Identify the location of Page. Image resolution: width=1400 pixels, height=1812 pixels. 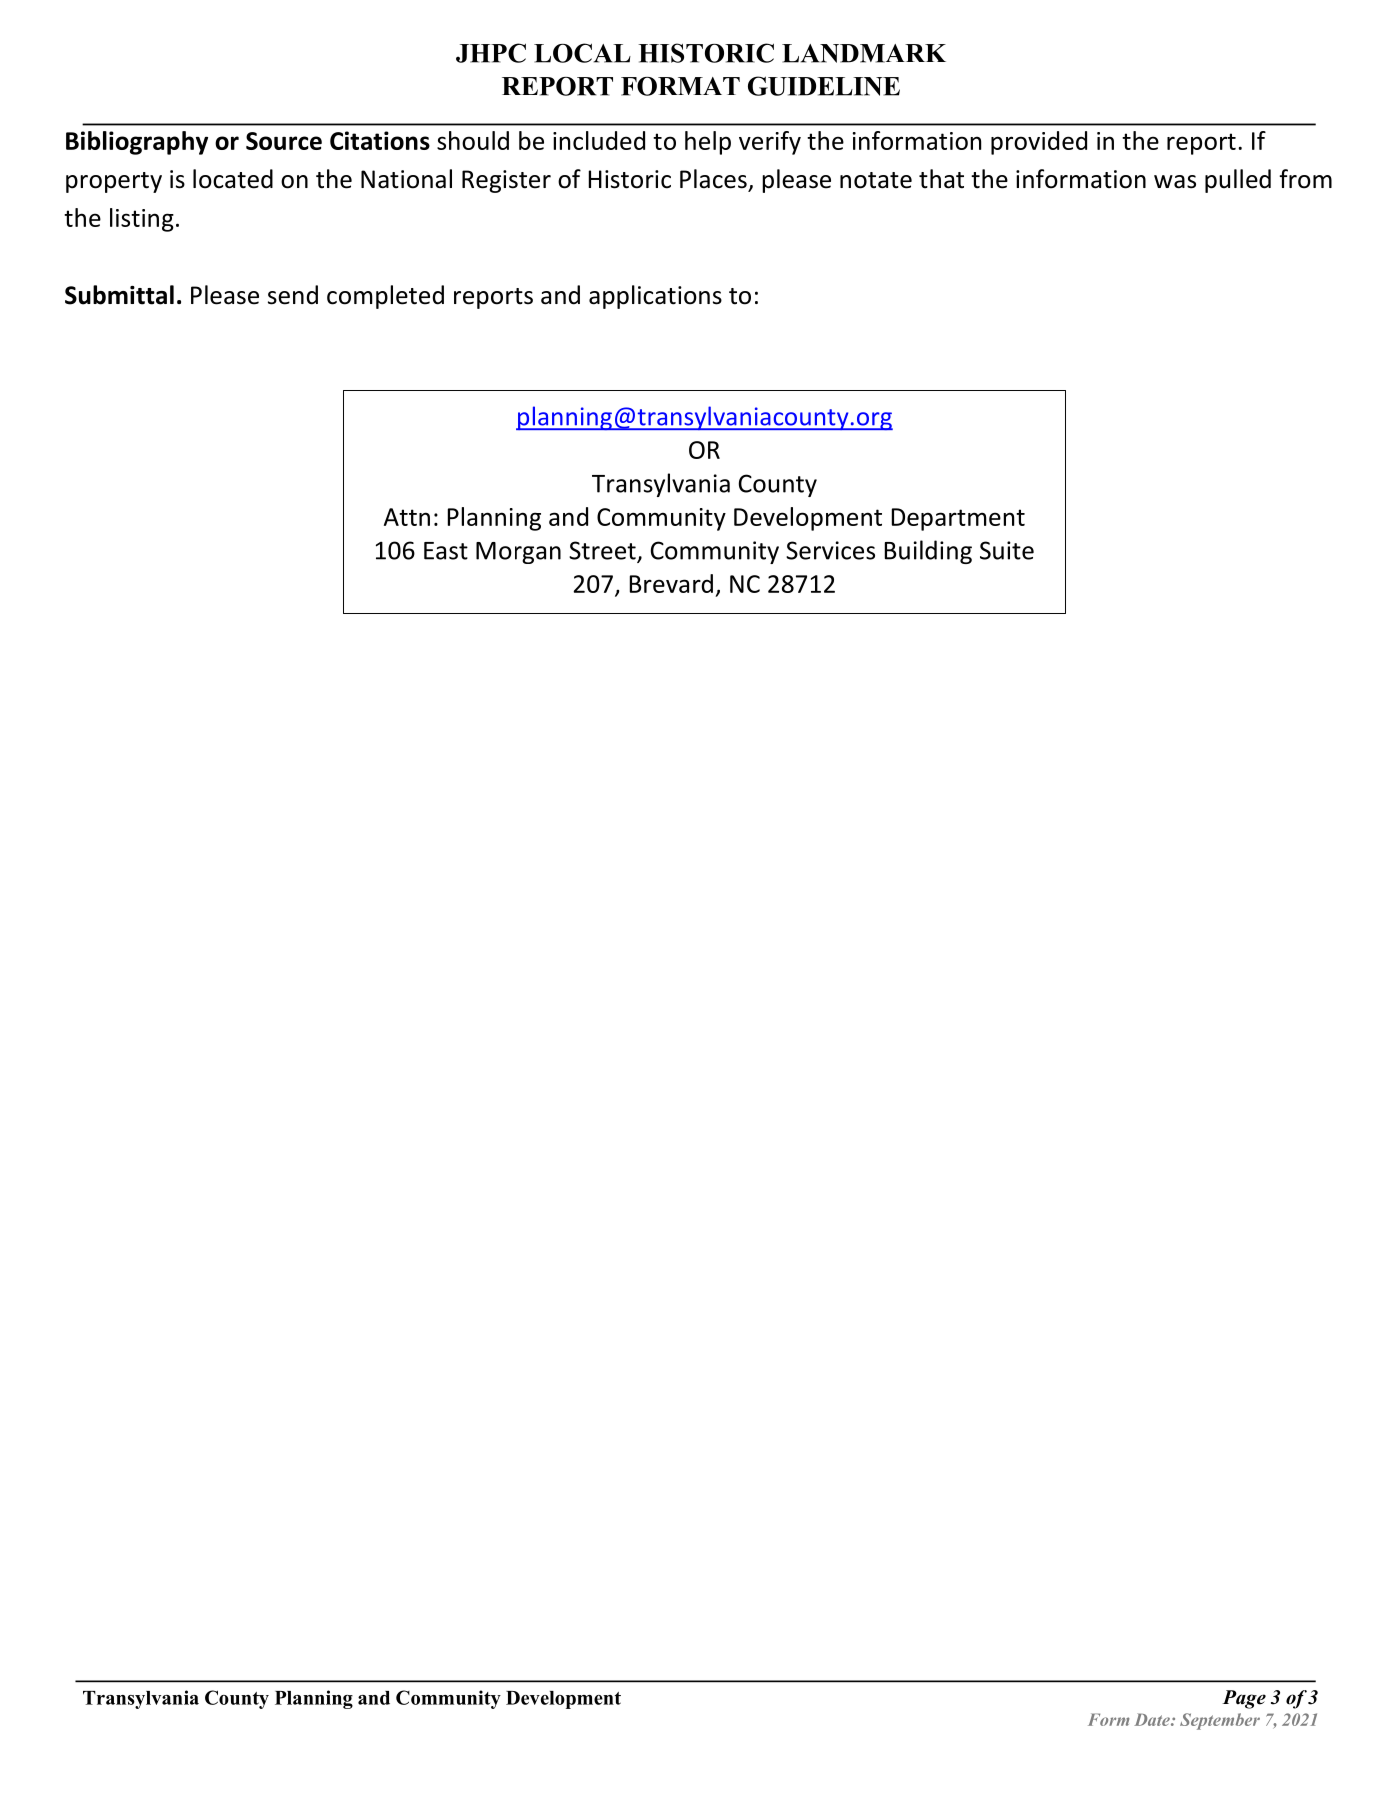
(1244, 1699).
